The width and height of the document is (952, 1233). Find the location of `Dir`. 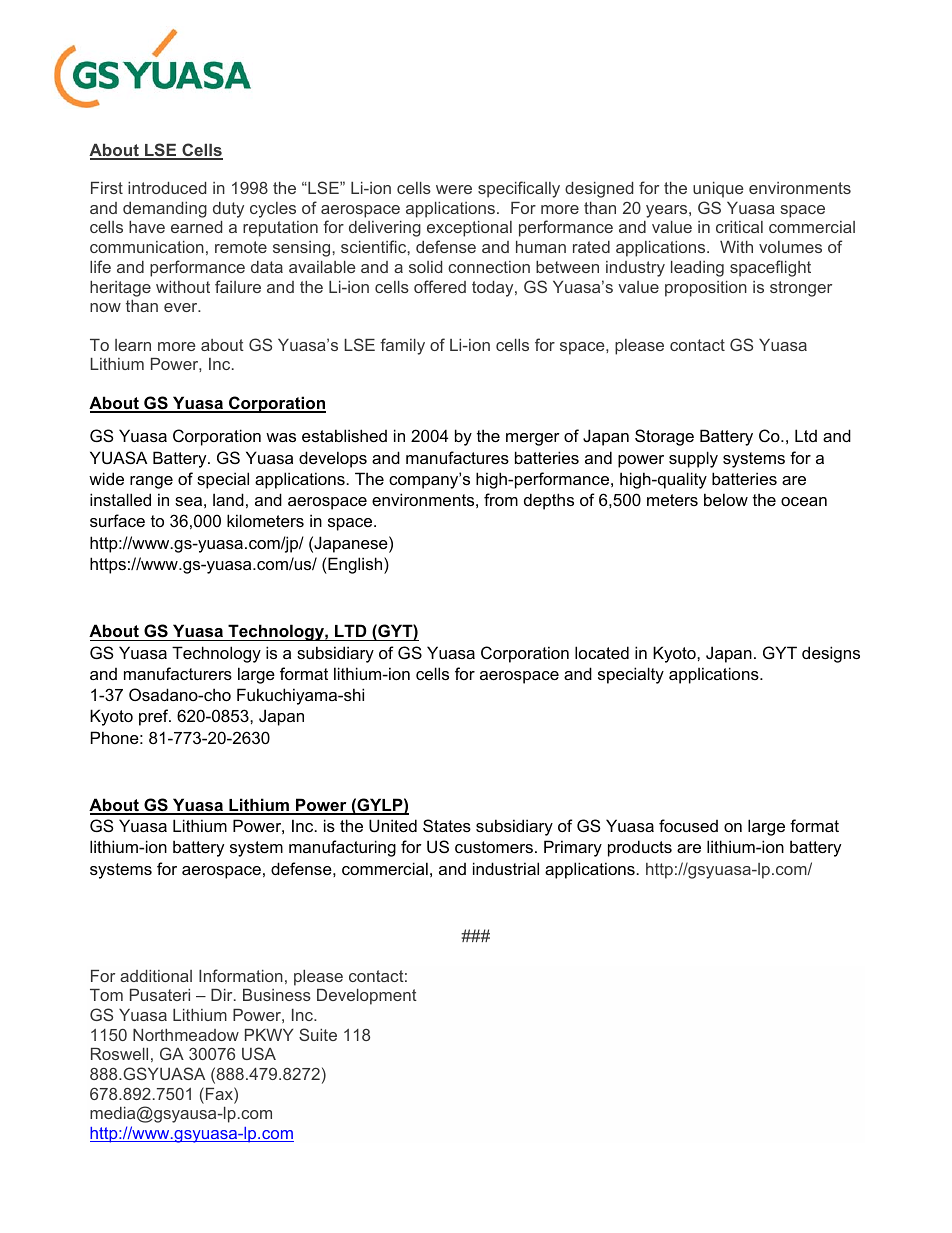

Dir is located at coordinates (223, 995).
